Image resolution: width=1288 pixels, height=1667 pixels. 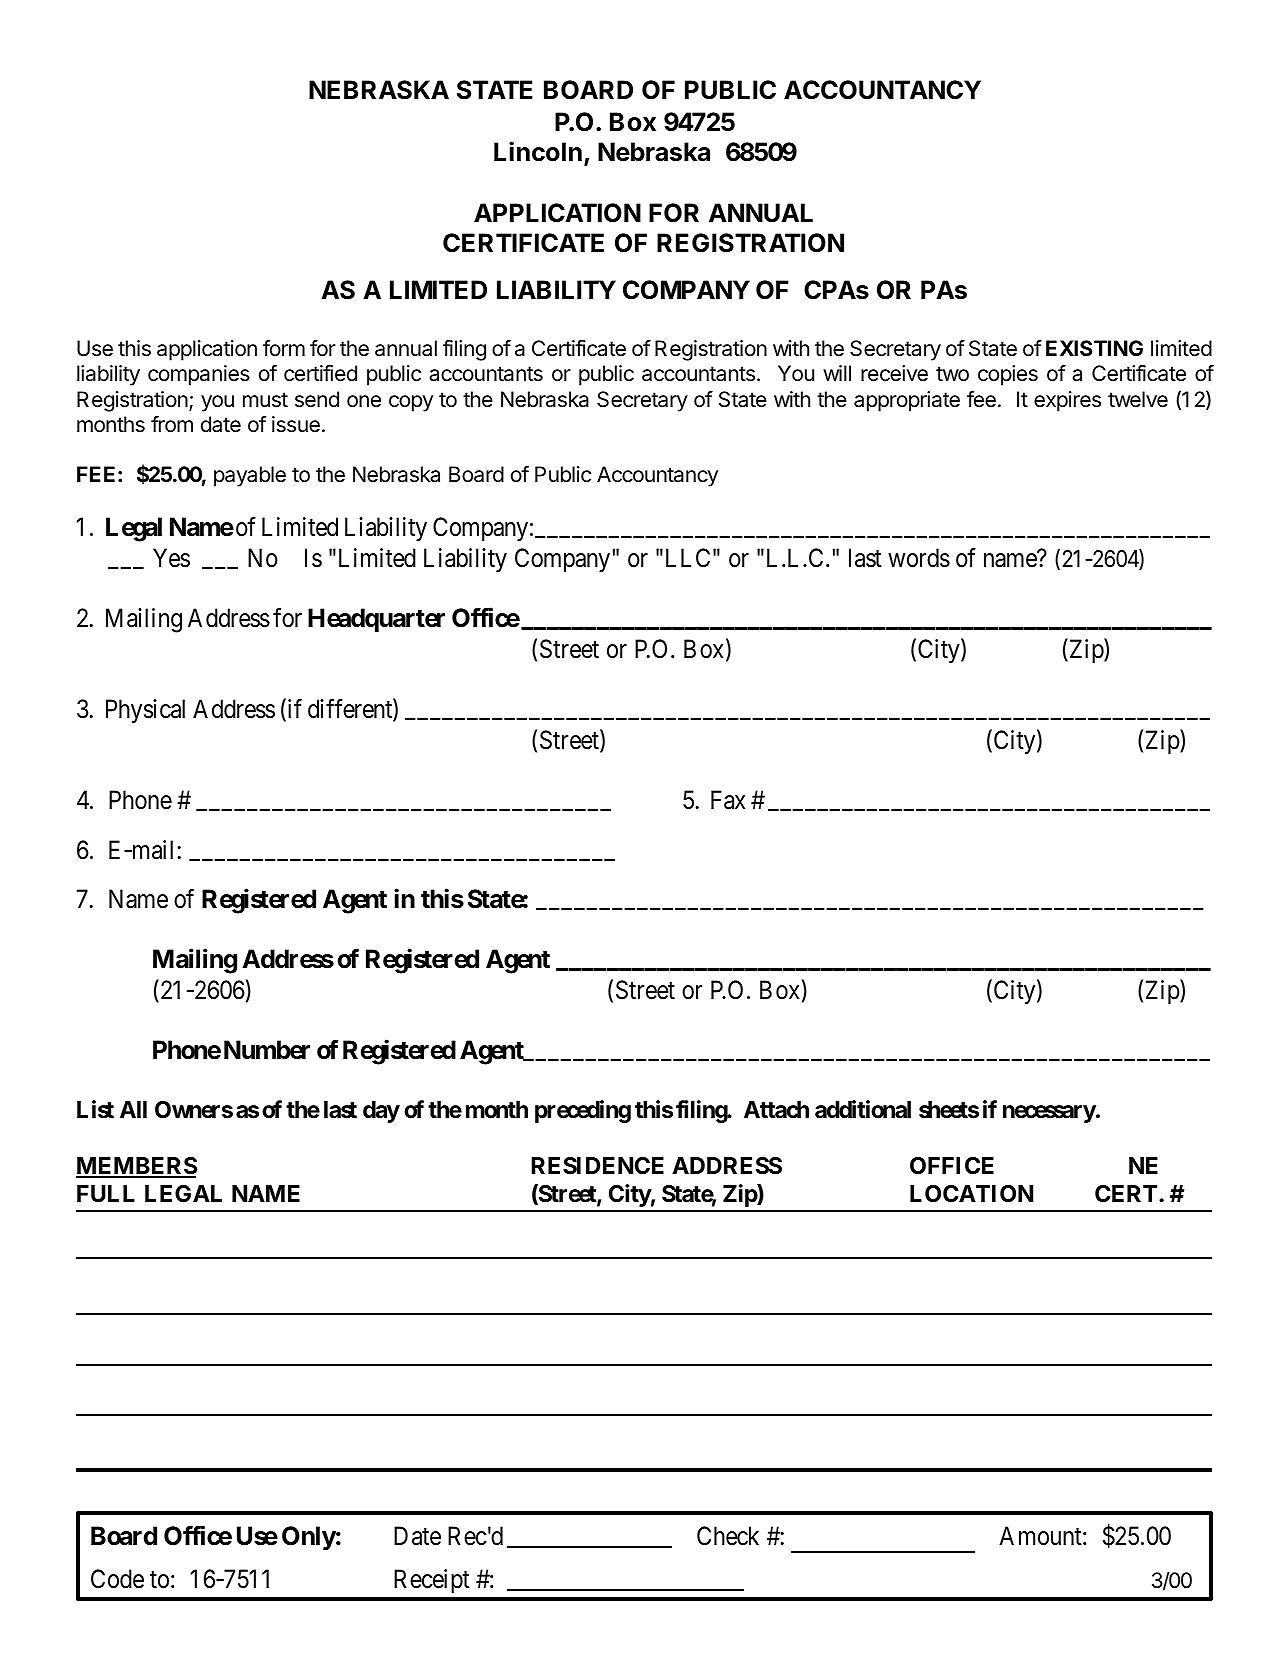 What do you see at coordinates (309, 1538) in the page?
I see `Only` at bounding box center [309, 1538].
